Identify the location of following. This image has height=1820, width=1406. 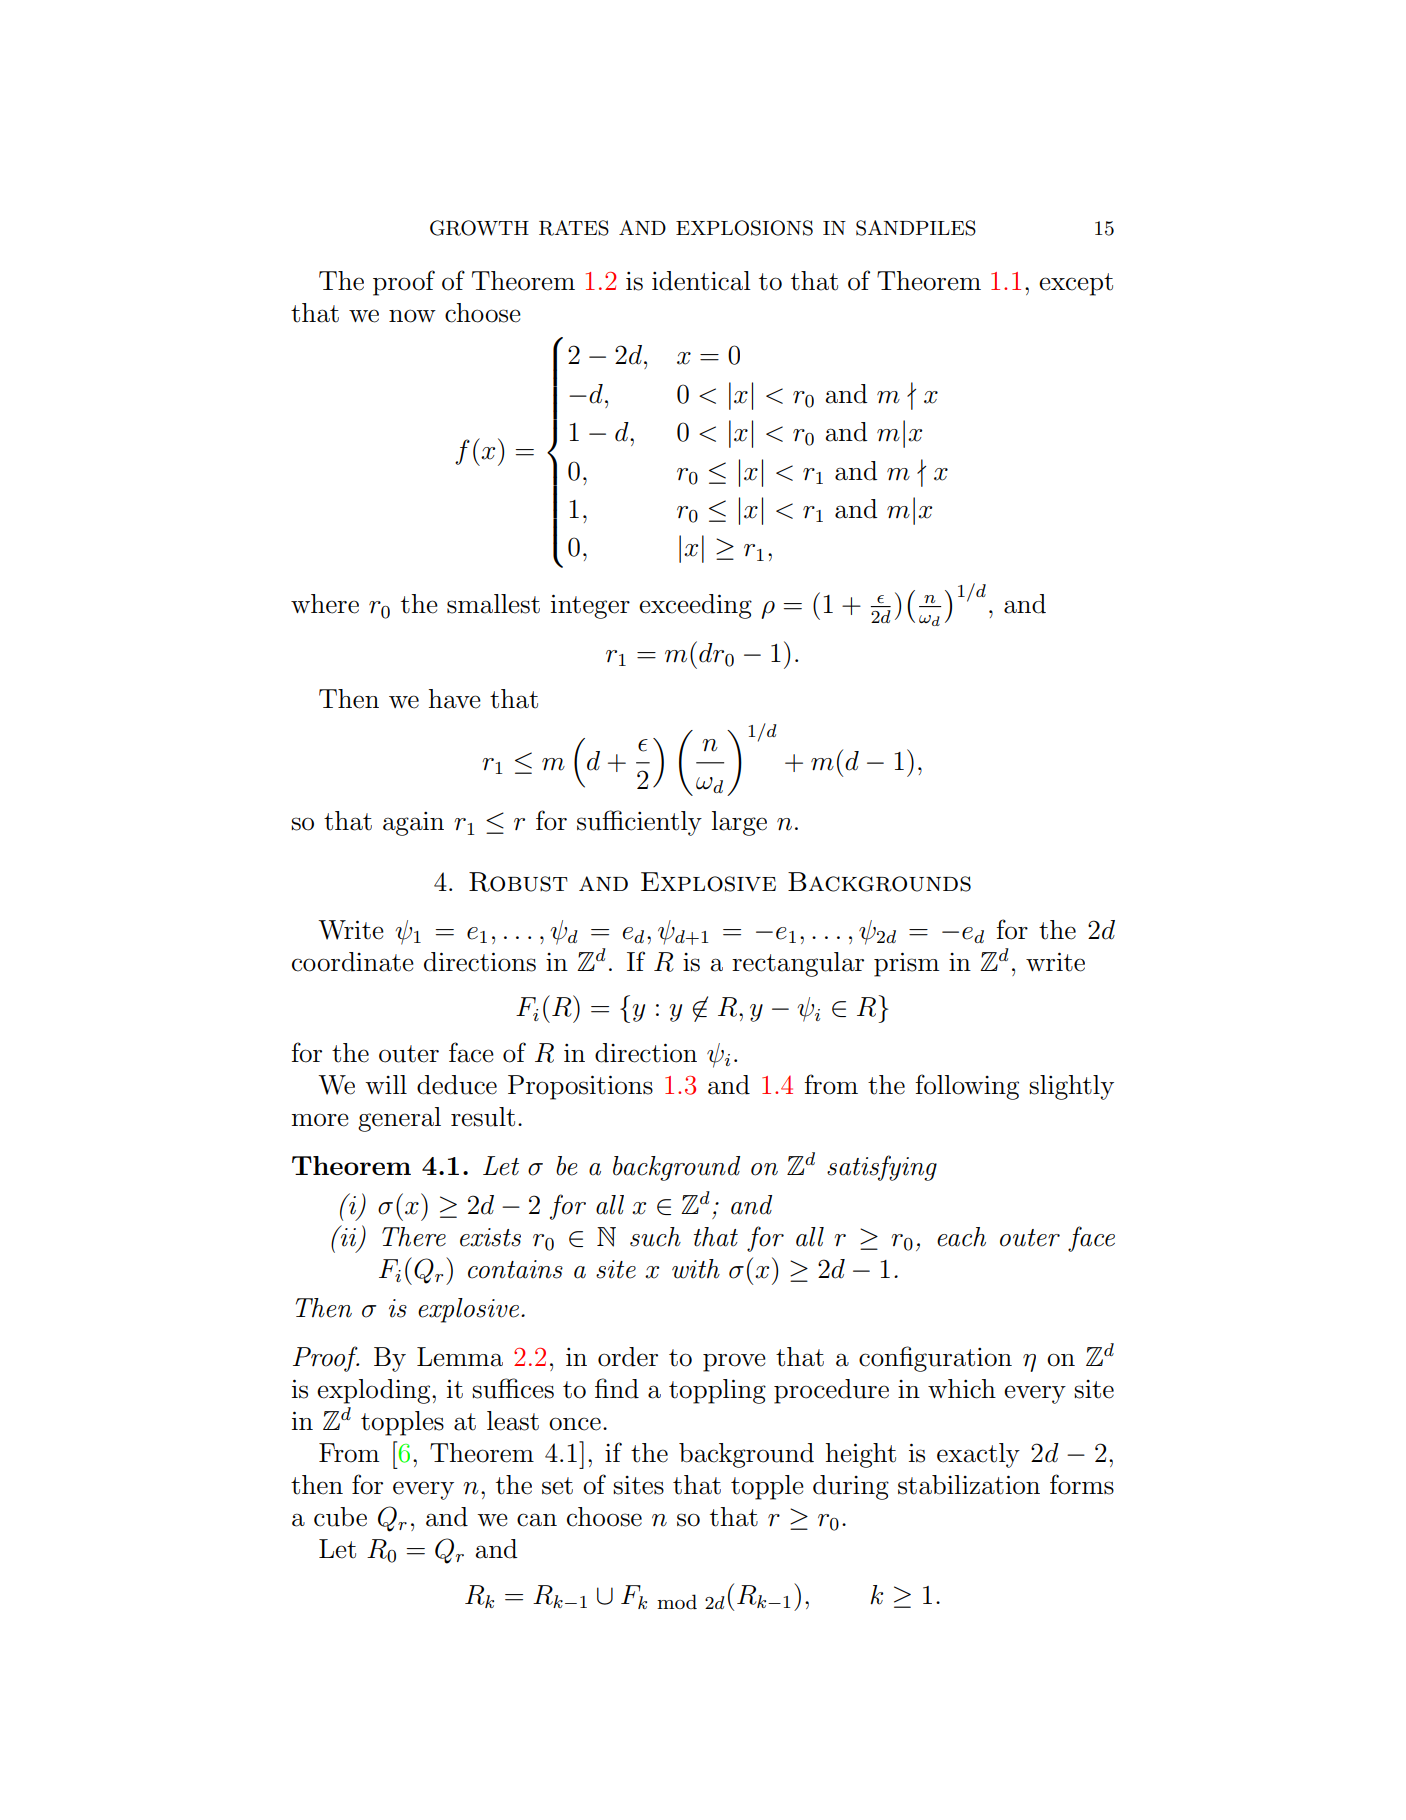
(967, 1087).
